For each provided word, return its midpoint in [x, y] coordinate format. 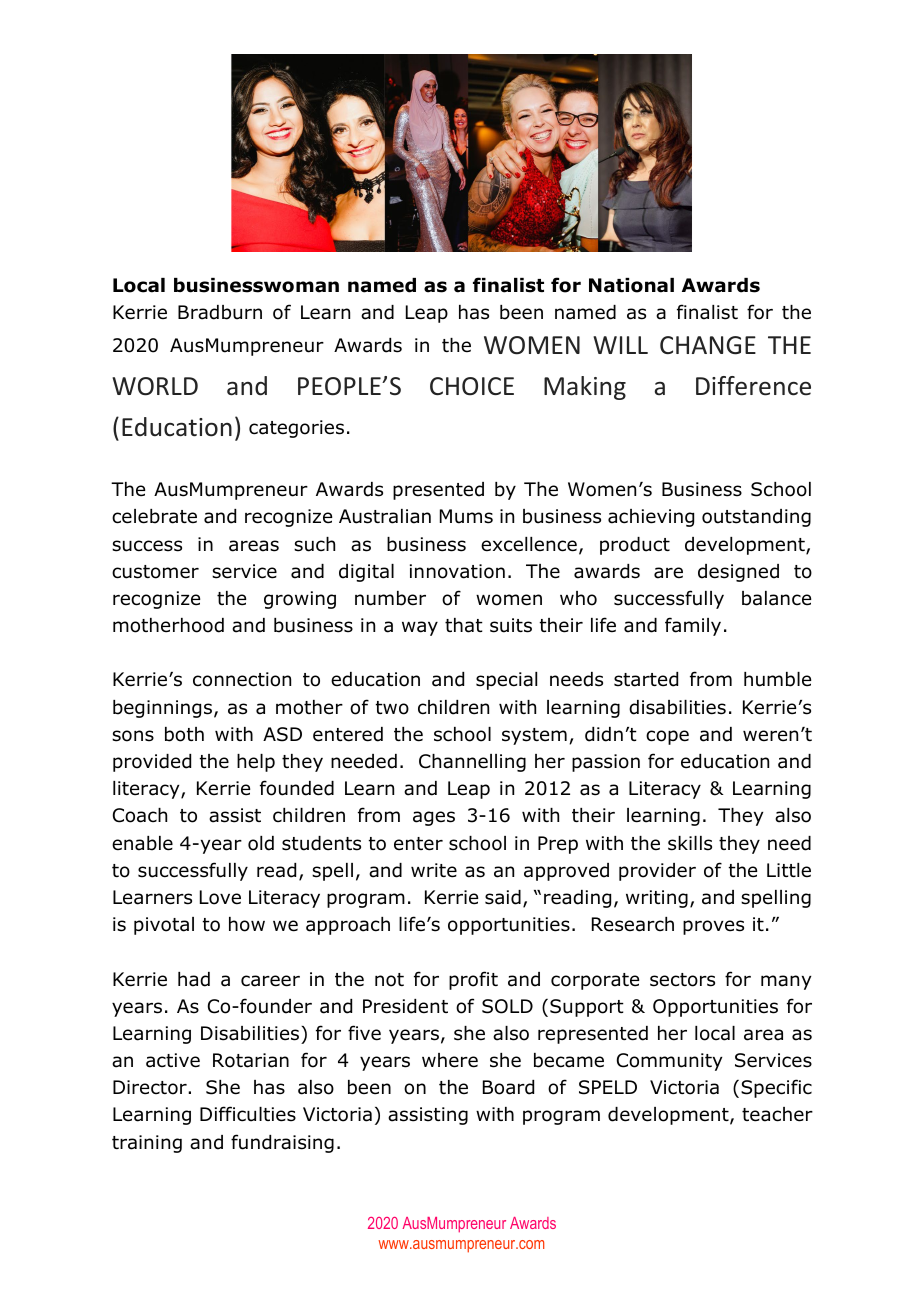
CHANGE [708, 345]
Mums [466, 516]
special [506, 681]
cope [667, 737]
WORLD [155, 386]
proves [713, 927]
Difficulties [248, 1114]
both [184, 734]
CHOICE [472, 386]
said [503, 897]
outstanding [756, 518]
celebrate [154, 516]
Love [220, 897]
